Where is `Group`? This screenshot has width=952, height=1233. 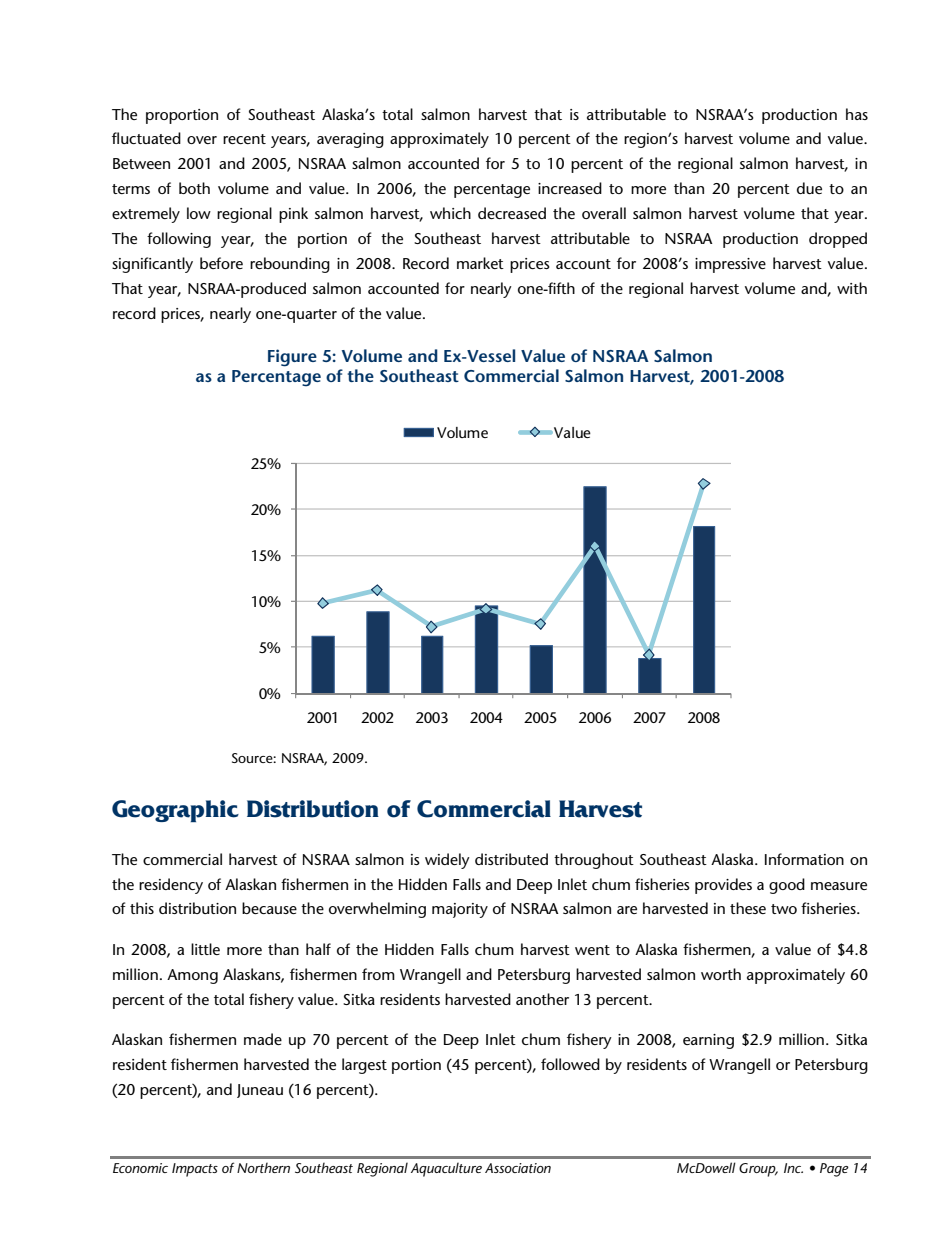 Group is located at coordinates (758, 1170).
